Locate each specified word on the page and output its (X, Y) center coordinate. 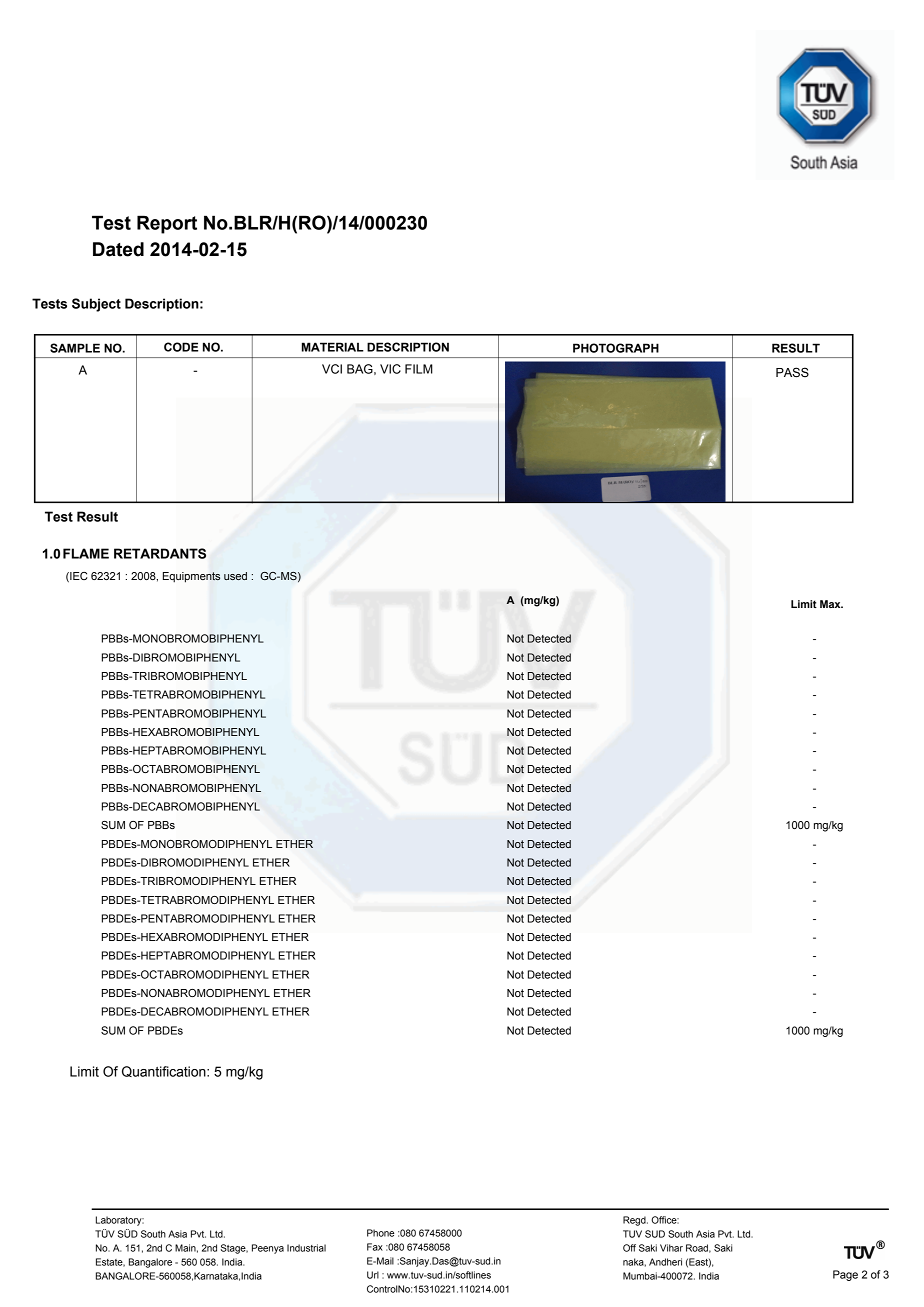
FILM (419, 369)
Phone (380, 1233)
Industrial (306, 1248)
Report (167, 224)
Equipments (191, 577)
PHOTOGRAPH (616, 348)
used (235, 576)
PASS (792, 372)
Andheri (665, 1262)
